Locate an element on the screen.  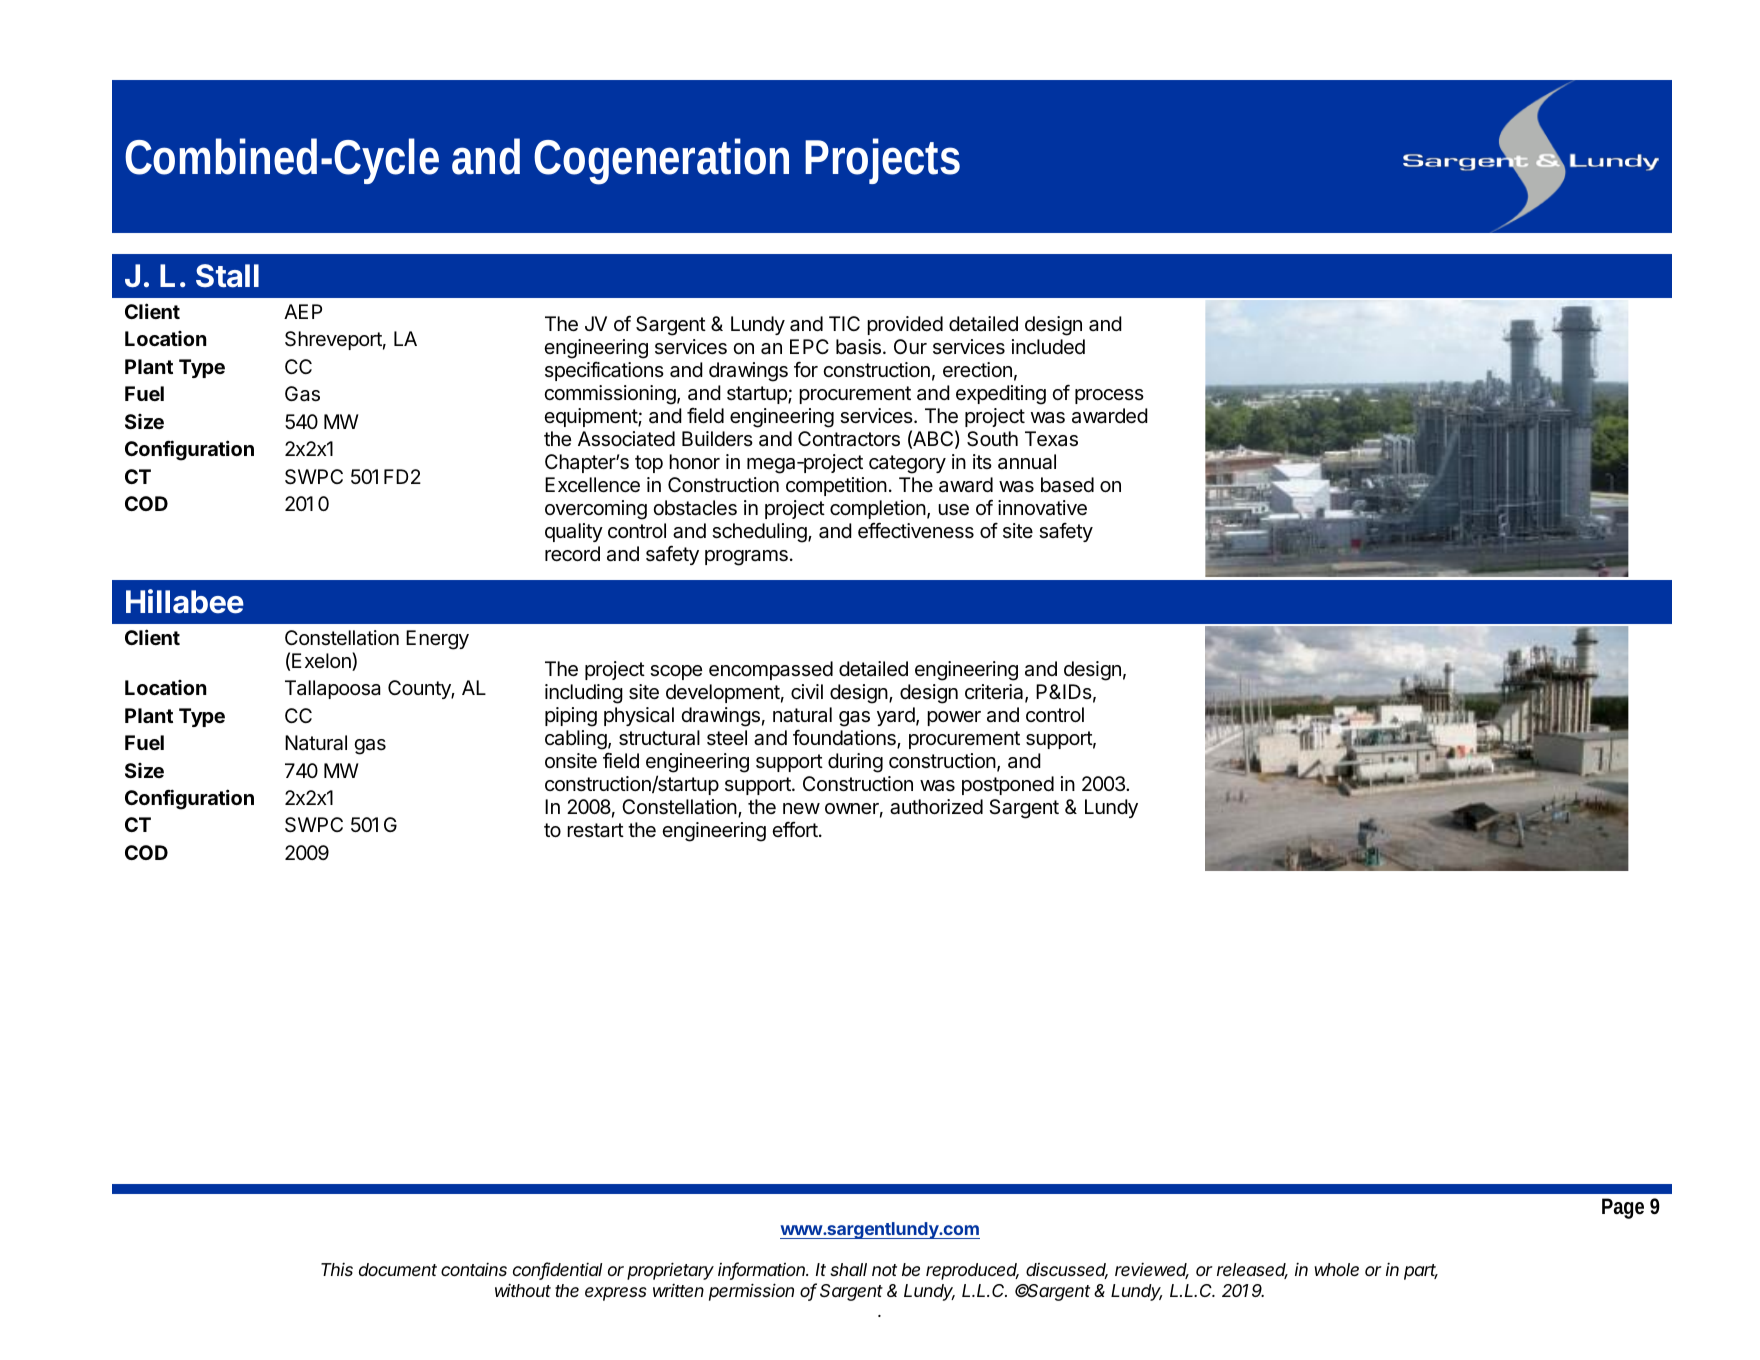
postponed is located at coordinates (1008, 785).
